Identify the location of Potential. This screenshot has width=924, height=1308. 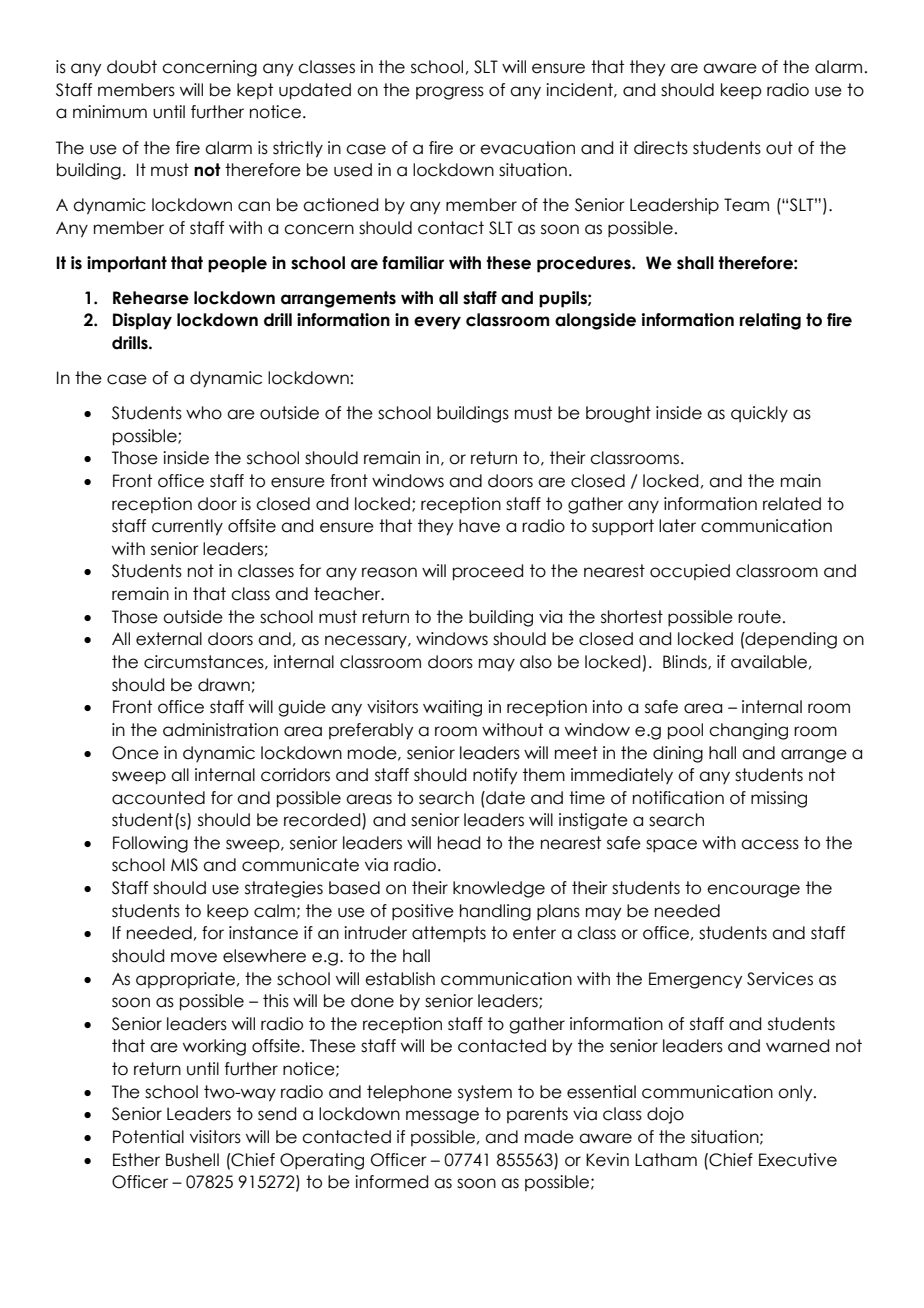
(148, 1137).
